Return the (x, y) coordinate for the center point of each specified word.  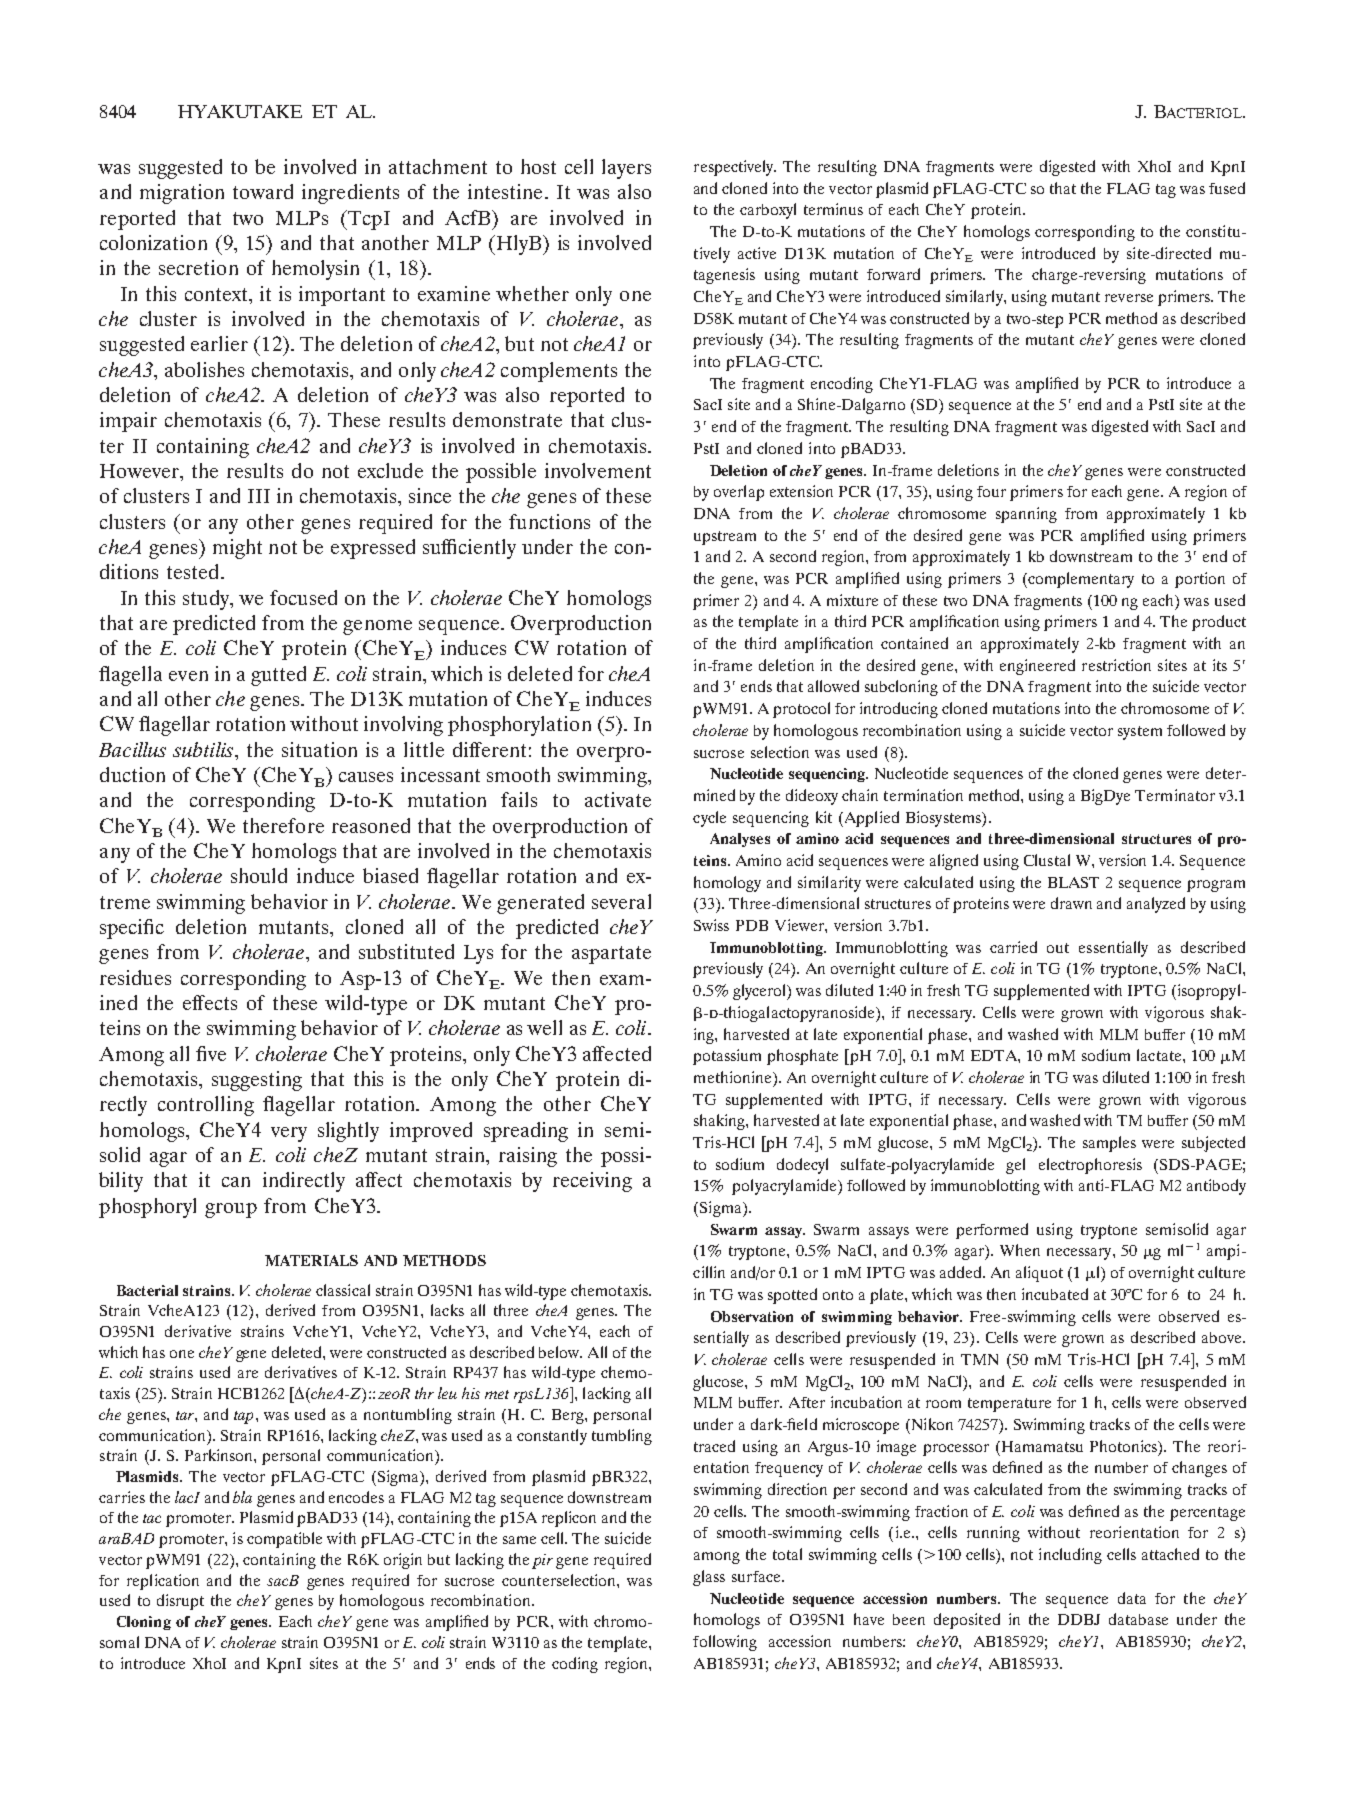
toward (263, 191)
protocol (801, 710)
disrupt (180, 1602)
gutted (278, 676)
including (1070, 1556)
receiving (592, 1182)
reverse (1129, 298)
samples (1109, 1144)
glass (709, 1578)
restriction (1116, 665)
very (289, 1134)
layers (626, 169)
